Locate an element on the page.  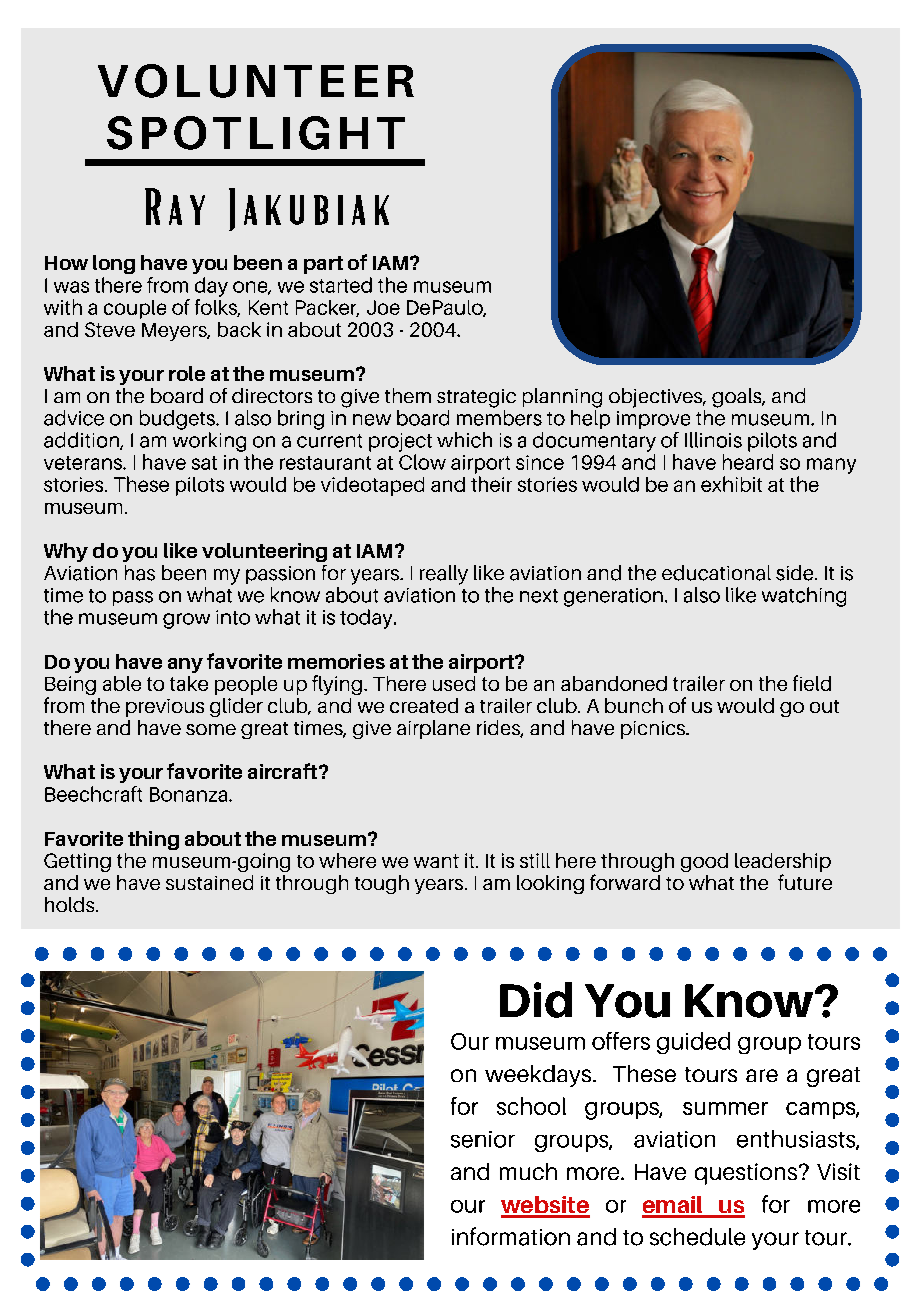
airplane is located at coordinates (433, 729).
